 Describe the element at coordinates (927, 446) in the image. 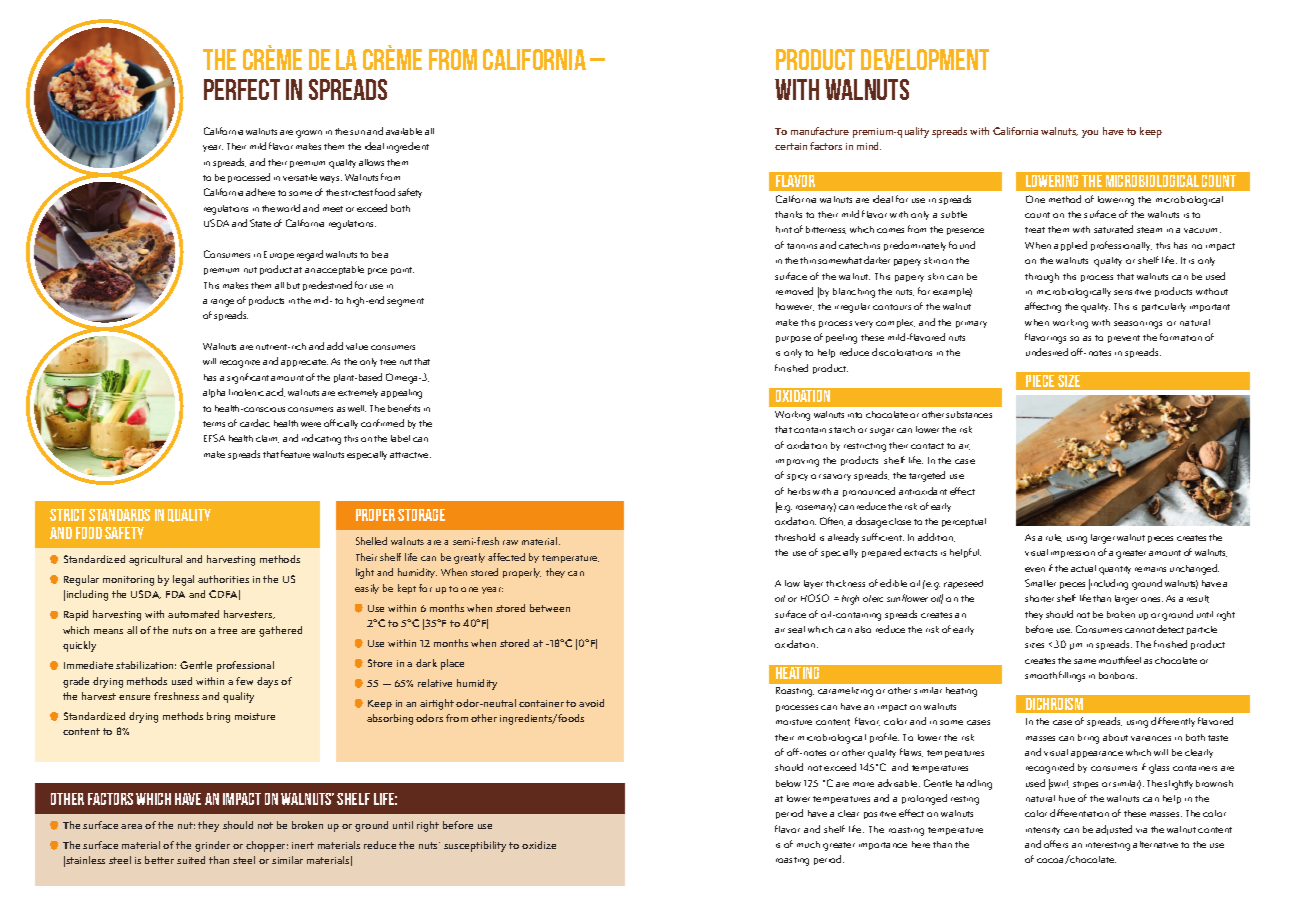

I see `contact` at that location.
